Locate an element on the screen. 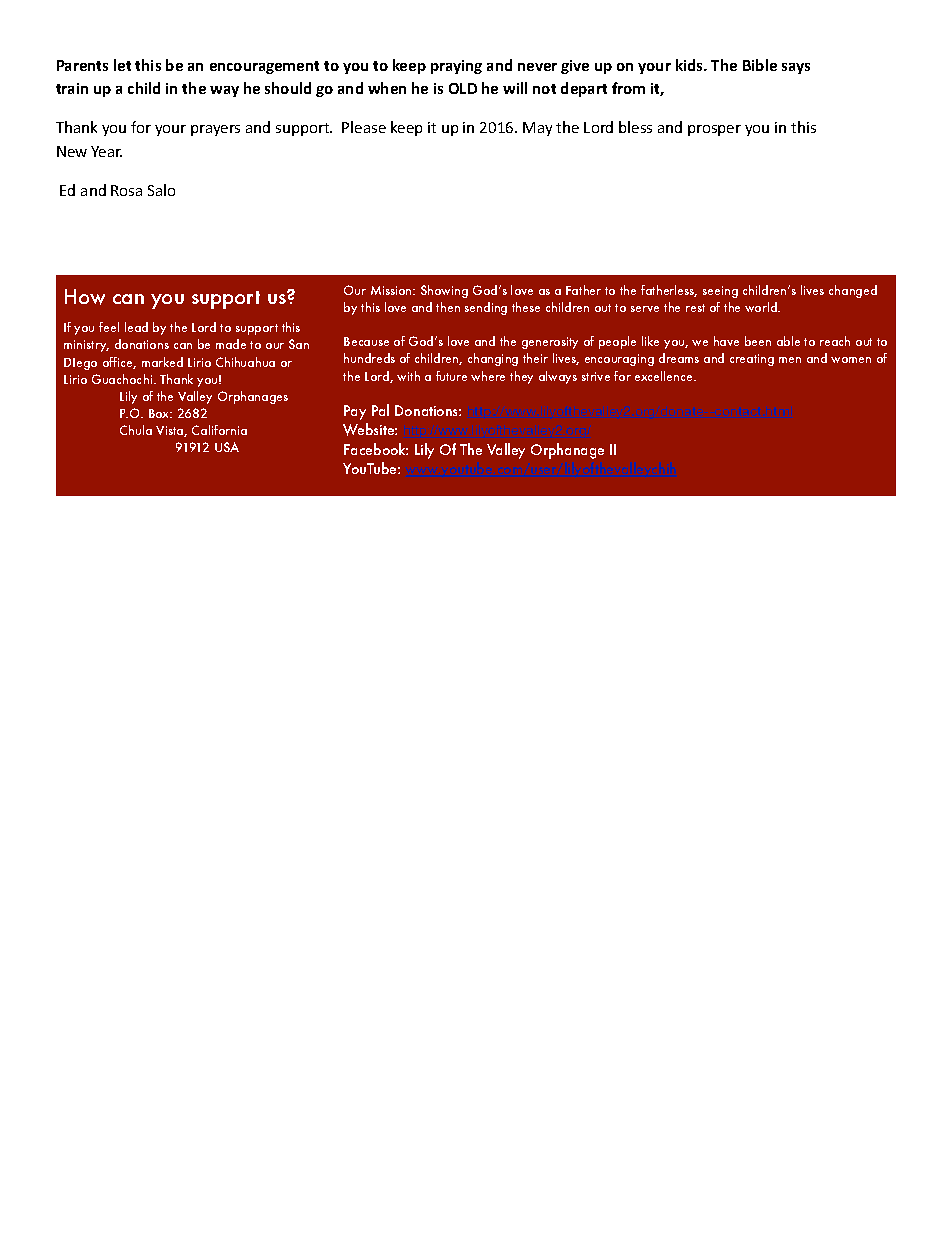  generosity is located at coordinates (550, 343).
